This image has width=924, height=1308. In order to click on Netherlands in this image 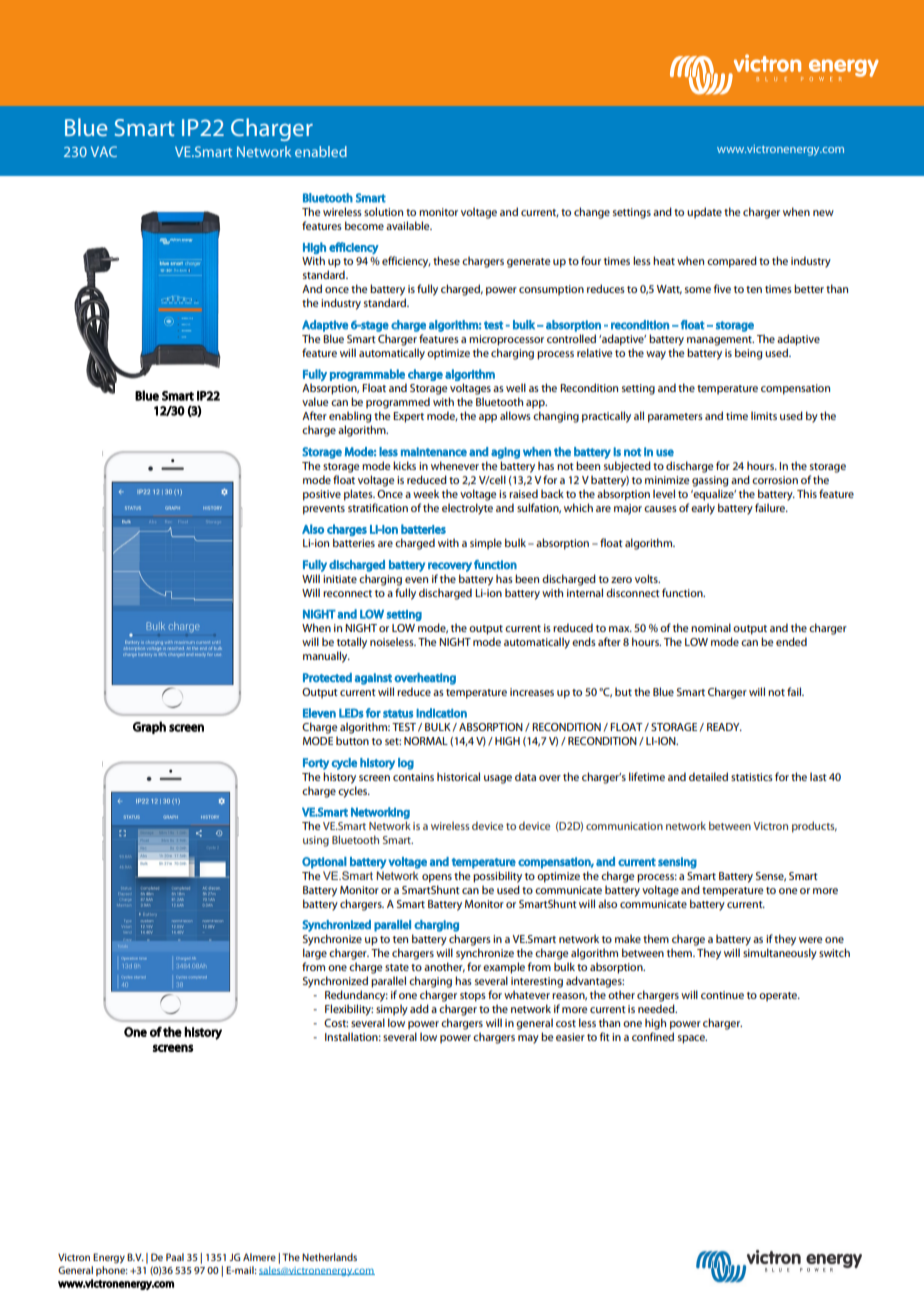, I will do `click(329, 1257)`.
